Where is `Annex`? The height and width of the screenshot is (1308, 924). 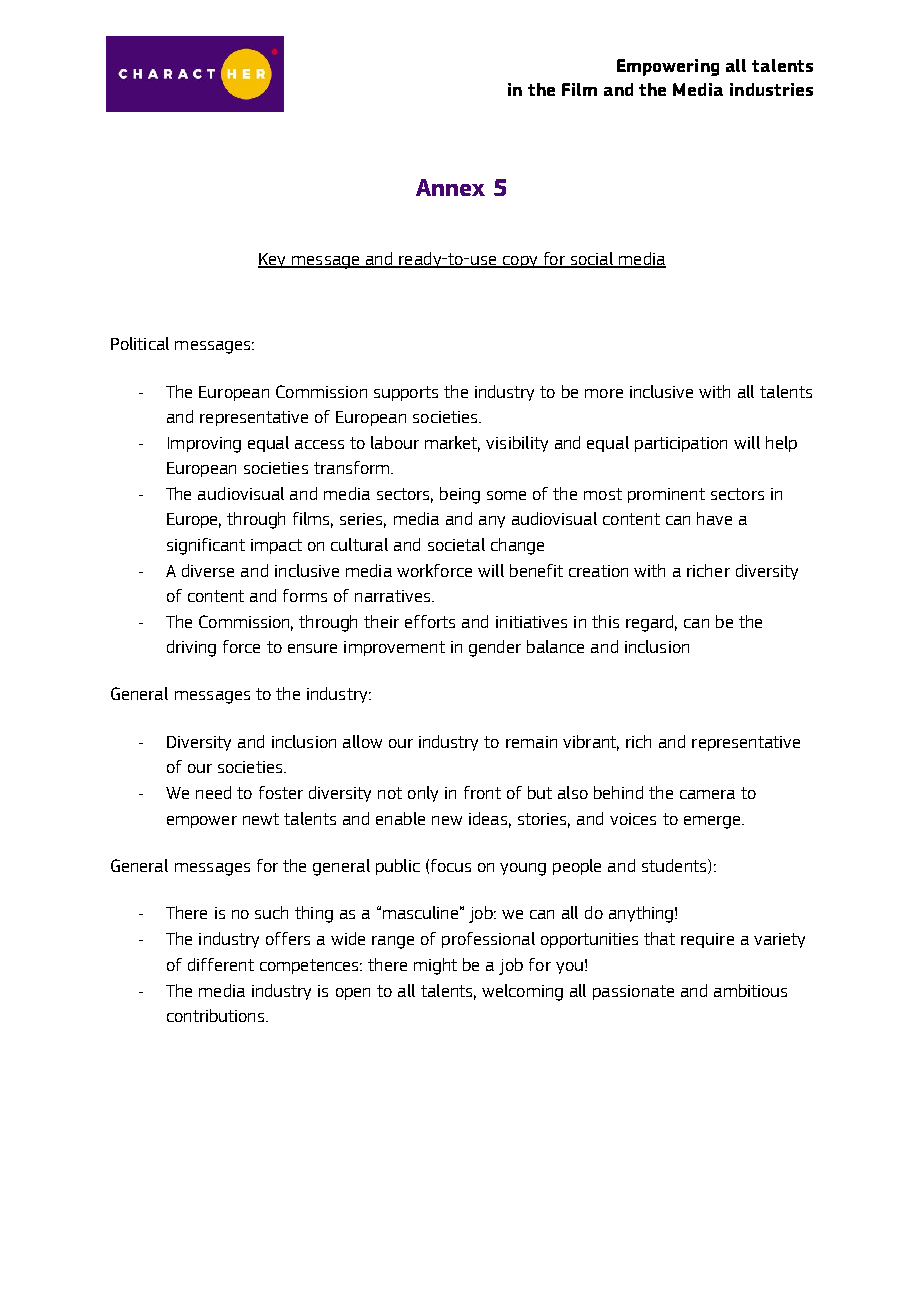 Annex is located at coordinates (450, 187).
